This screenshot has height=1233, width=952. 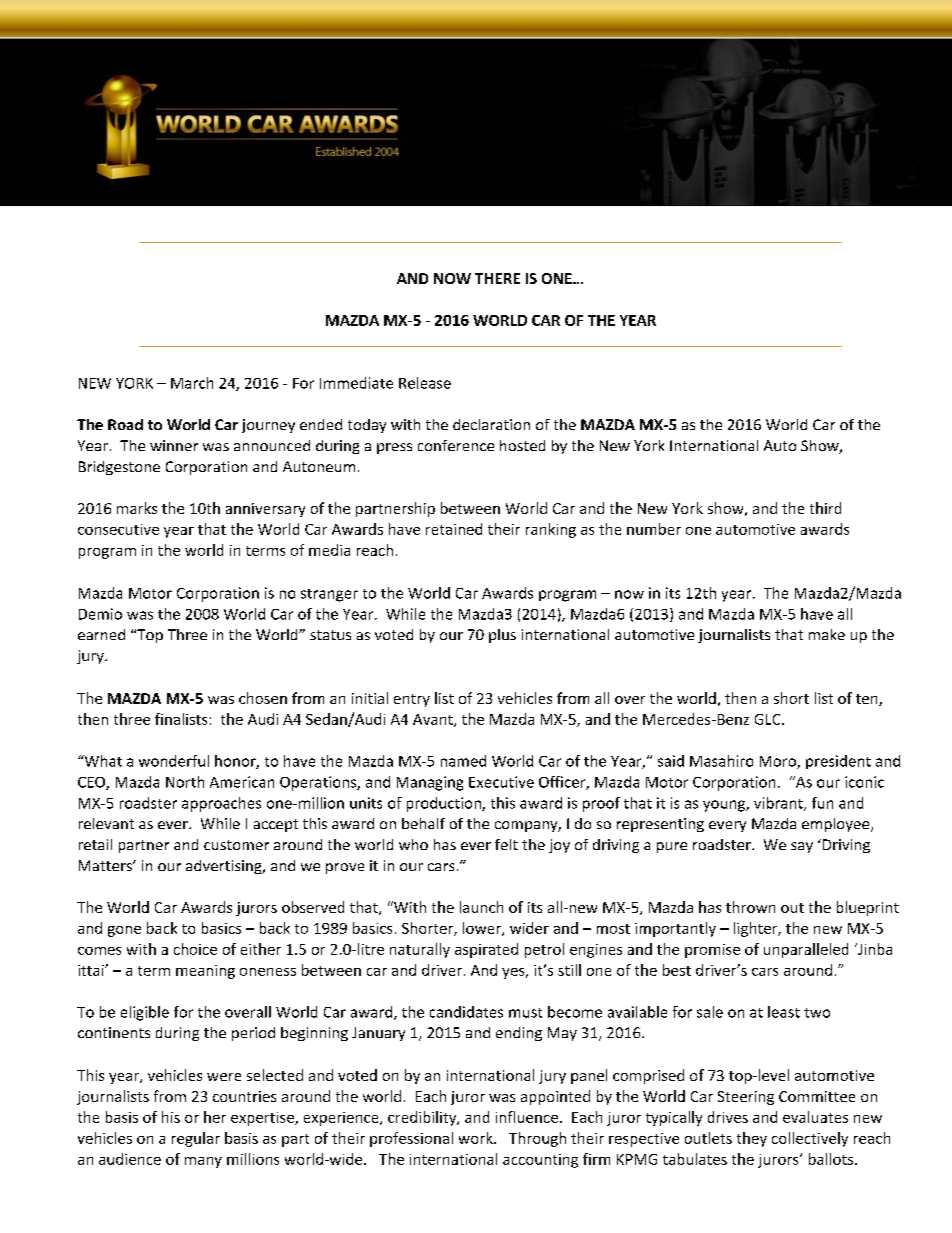 What do you see at coordinates (225, 867) in the screenshot?
I see `advertising` at bounding box center [225, 867].
